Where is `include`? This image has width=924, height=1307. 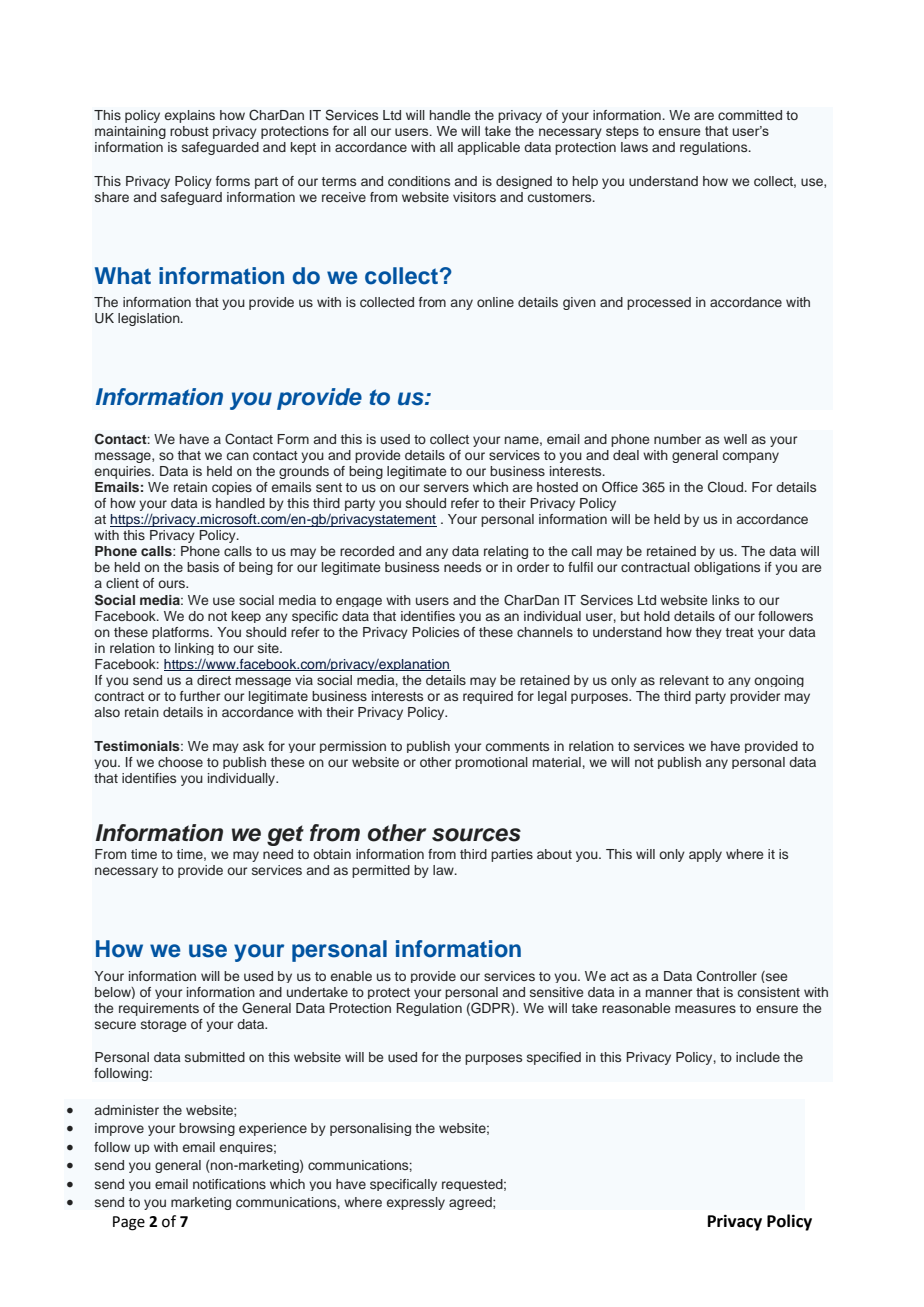
include is located at coordinates (758, 1057).
